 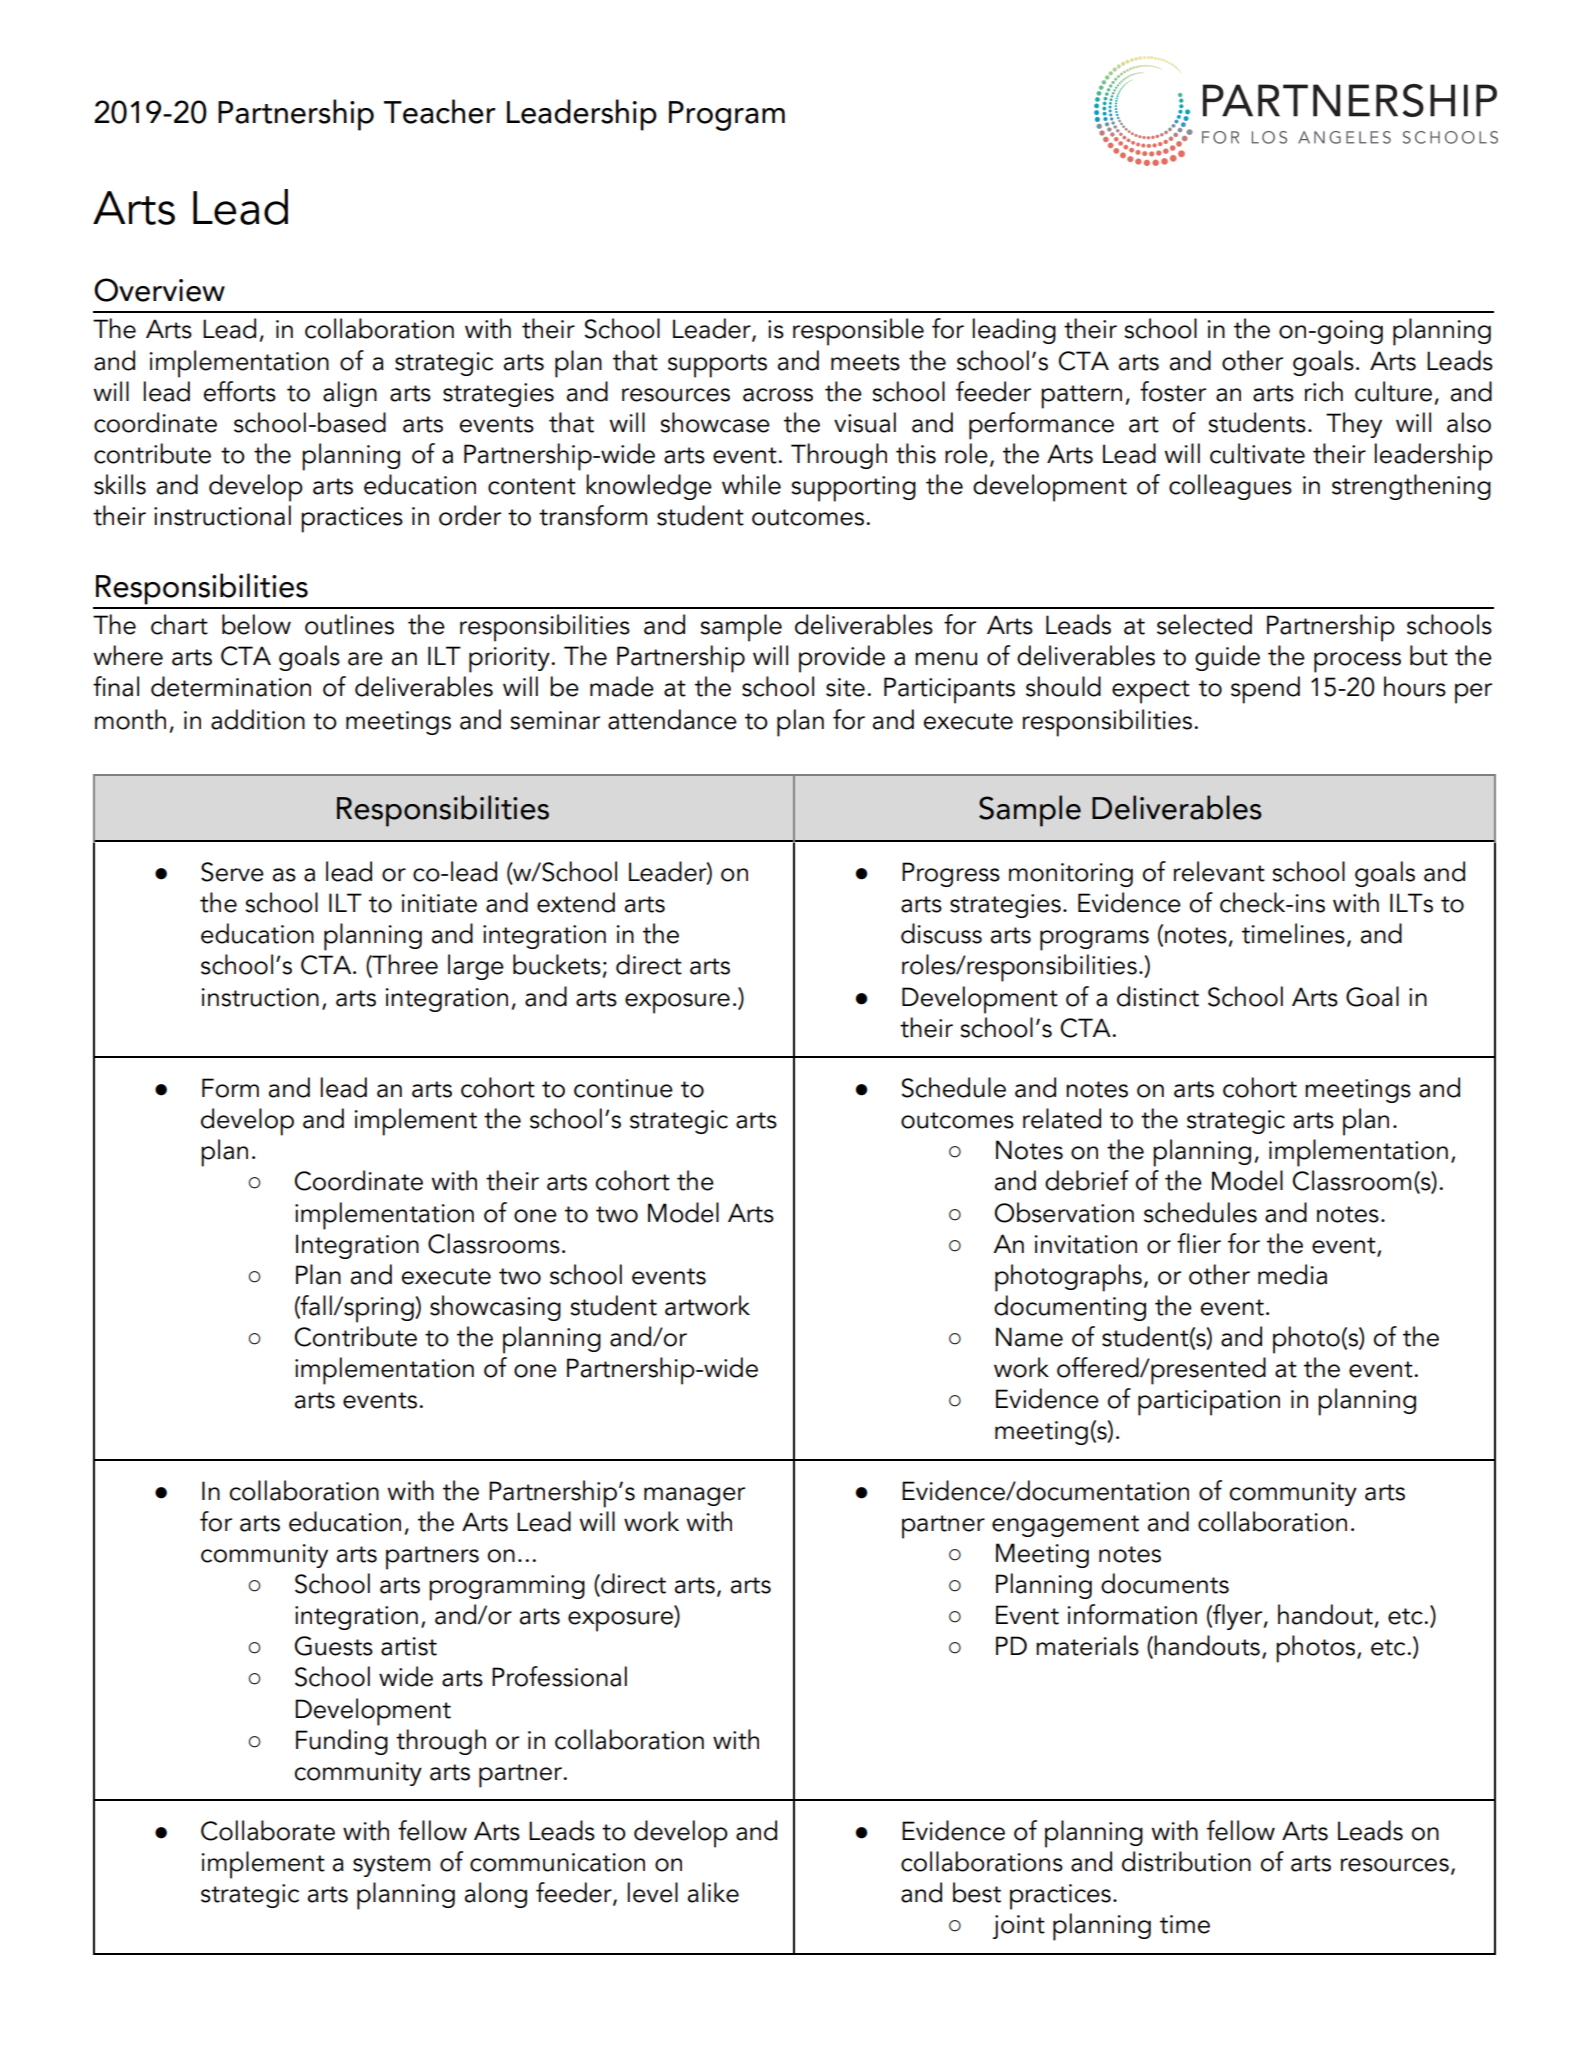 What do you see at coordinates (1029, 1337) in the document?
I see `Name` at bounding box center [1029, 1337].
